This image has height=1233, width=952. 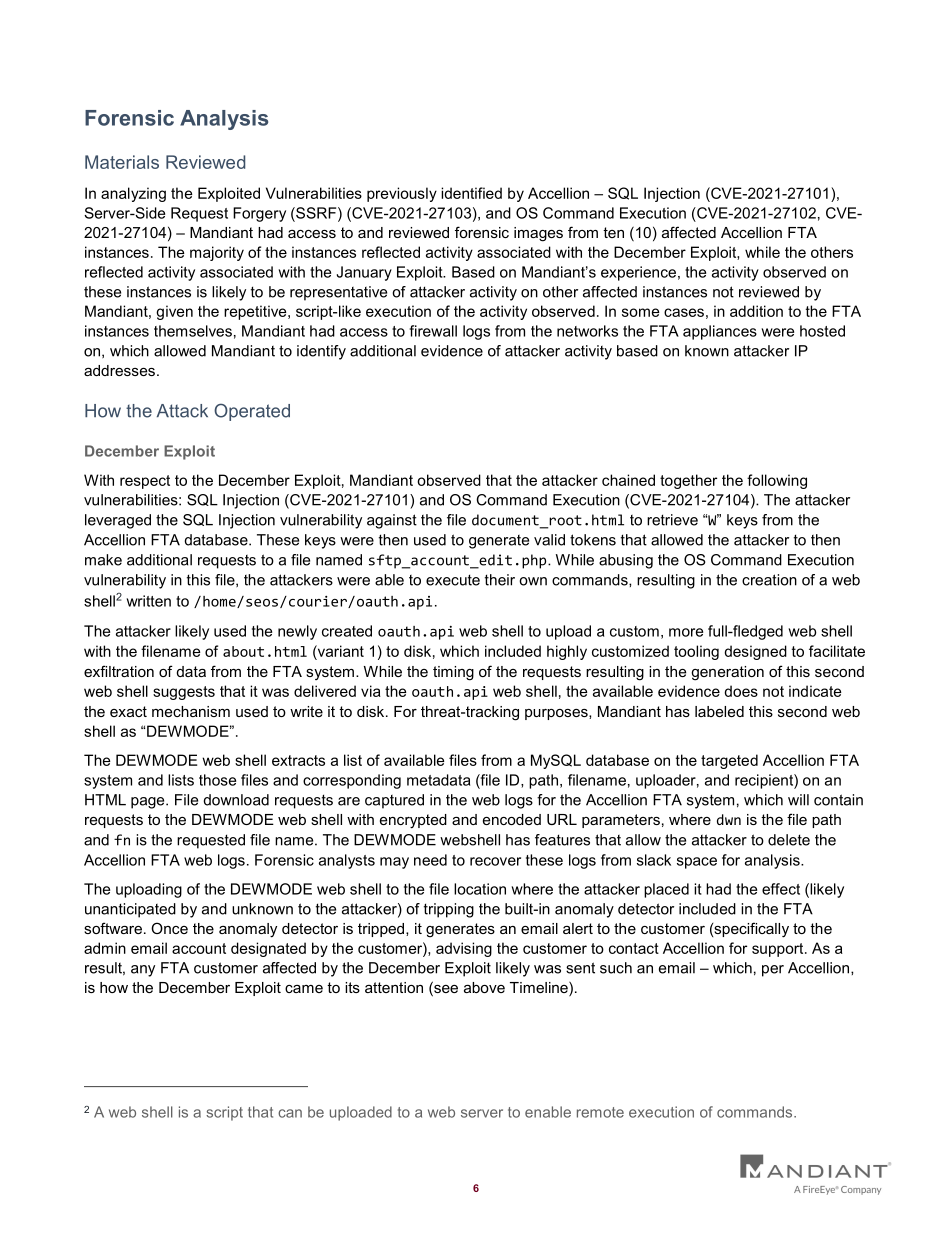 I want to click on can, so click(x=290, y=1113).
